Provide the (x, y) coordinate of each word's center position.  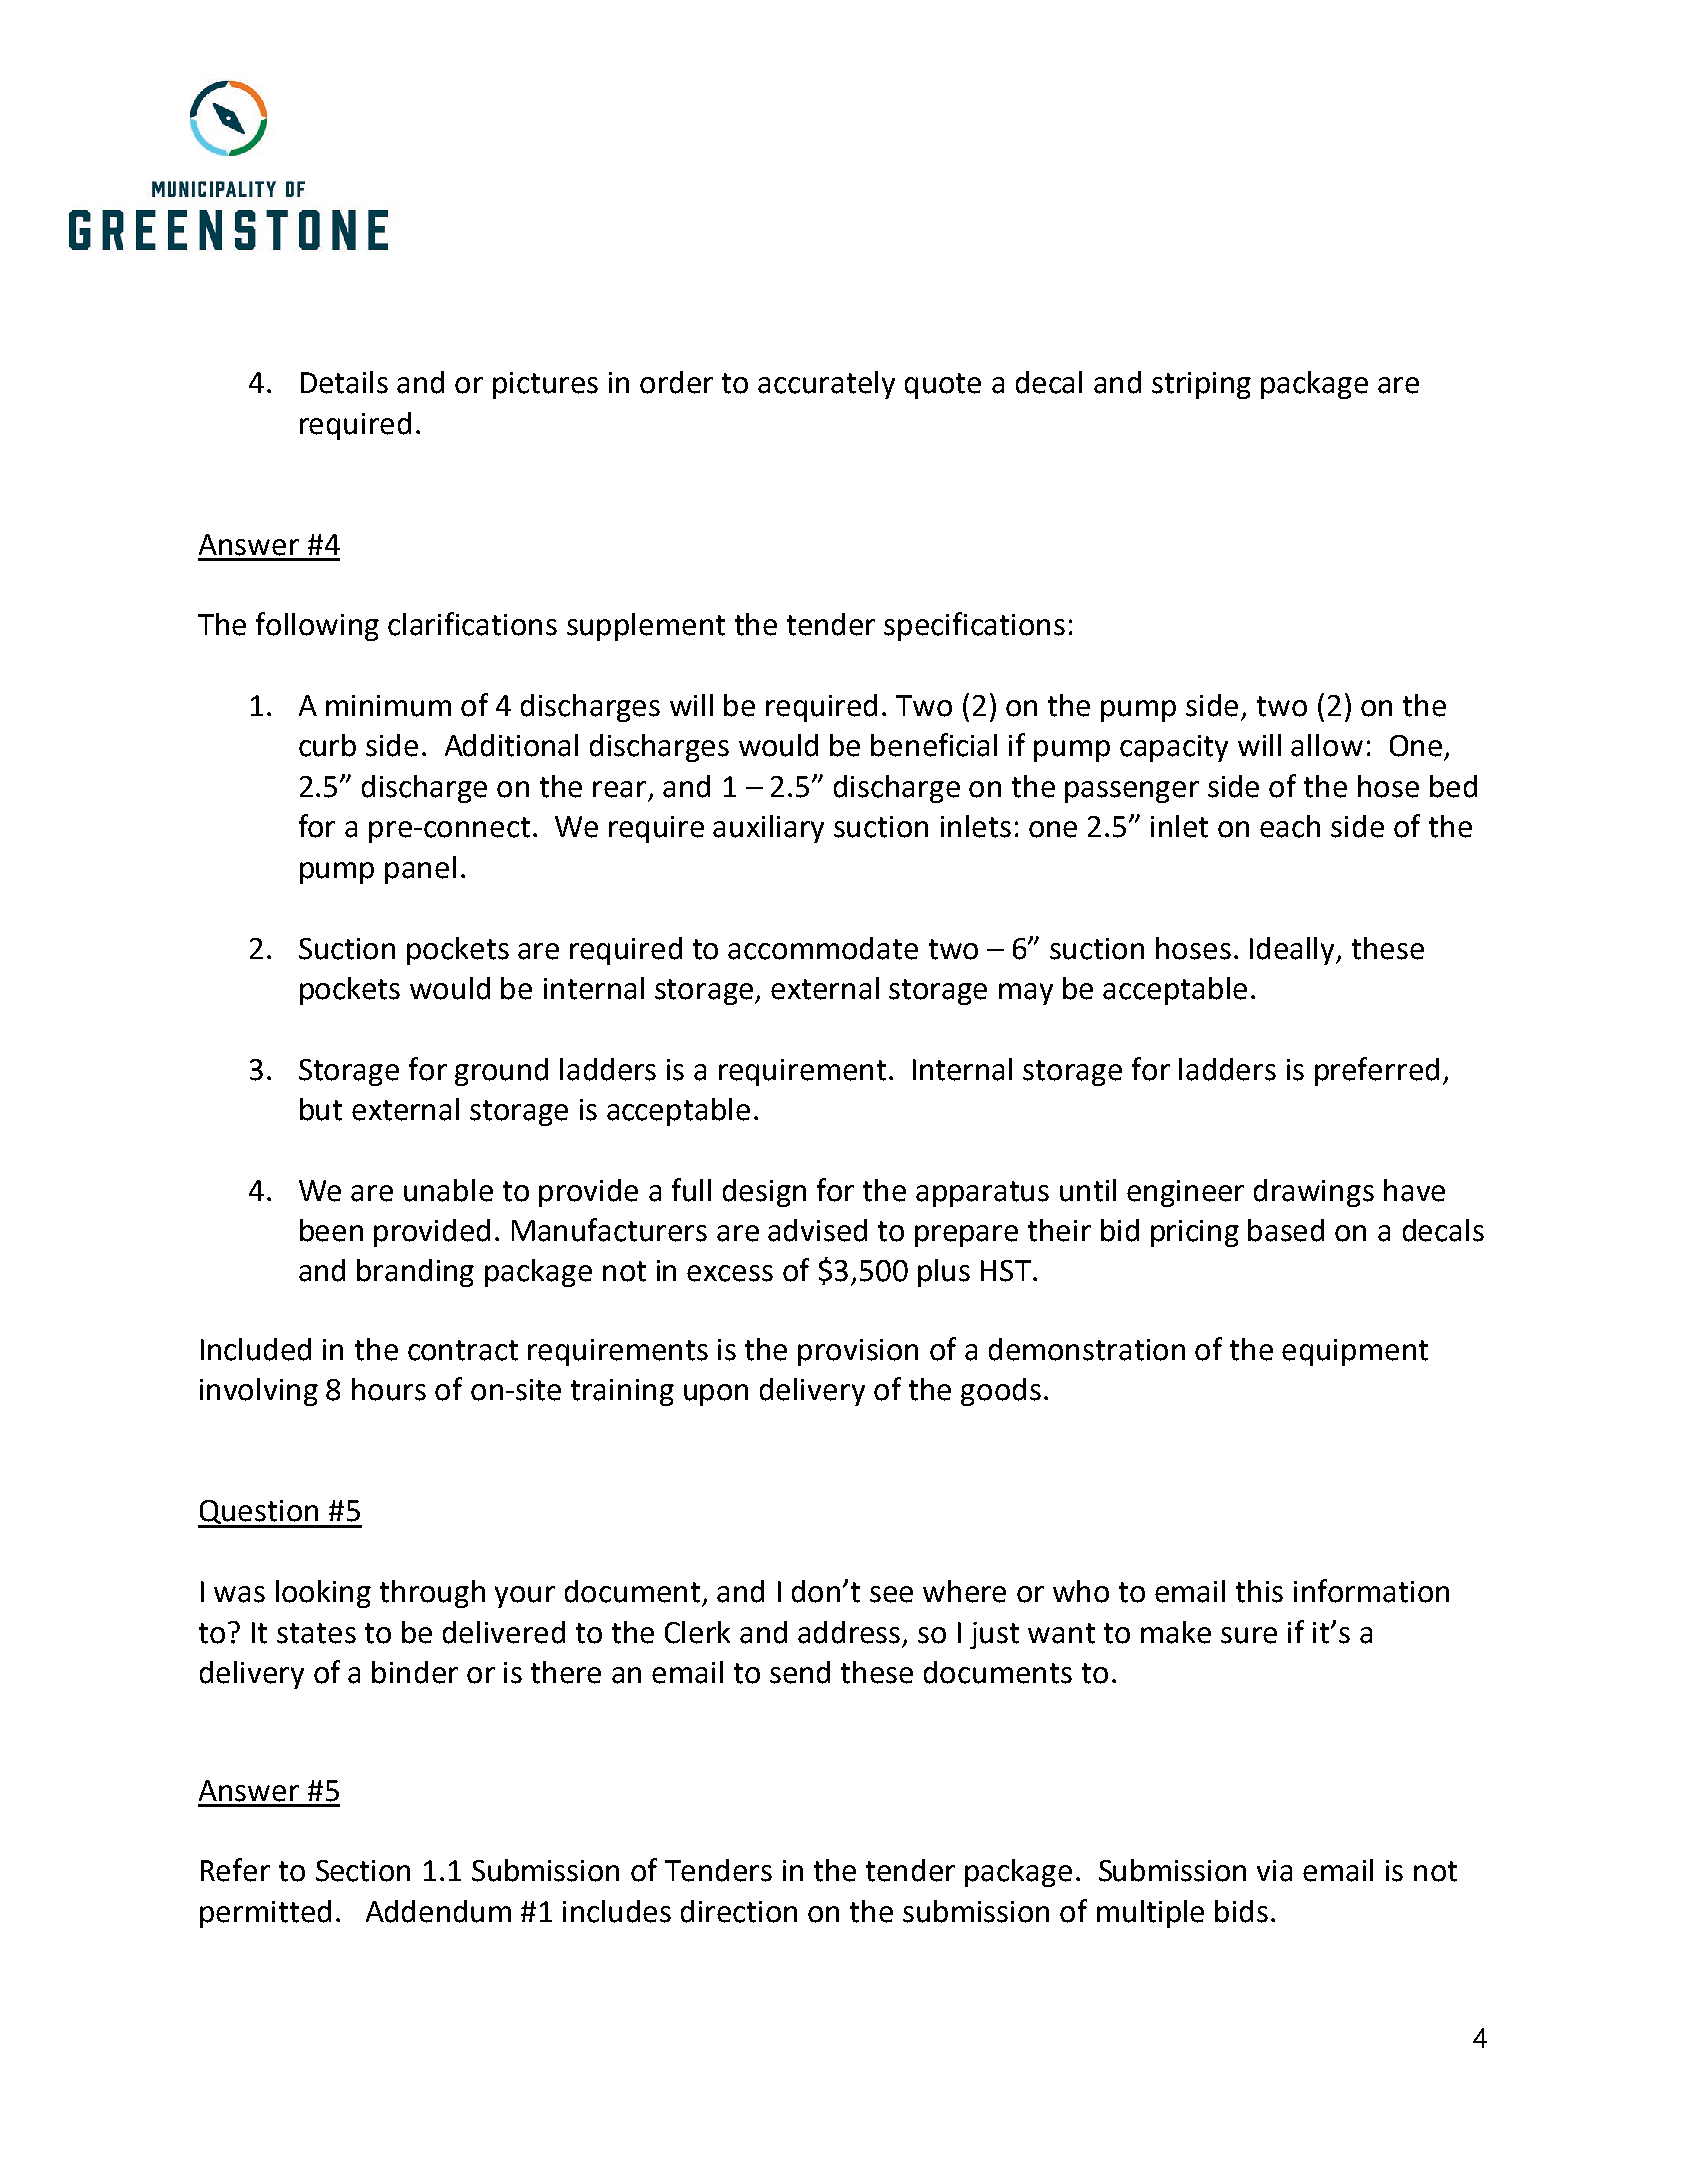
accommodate (823, 948)
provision (858, 1352)
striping (1201, 385)
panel (420, 870)
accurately (826, 385)
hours (389, 1389)
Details (344, 382)
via (1274, 1871)
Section (363, 1871)
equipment (1355, 1352)
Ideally (1294, 951)
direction (739, 1911)
